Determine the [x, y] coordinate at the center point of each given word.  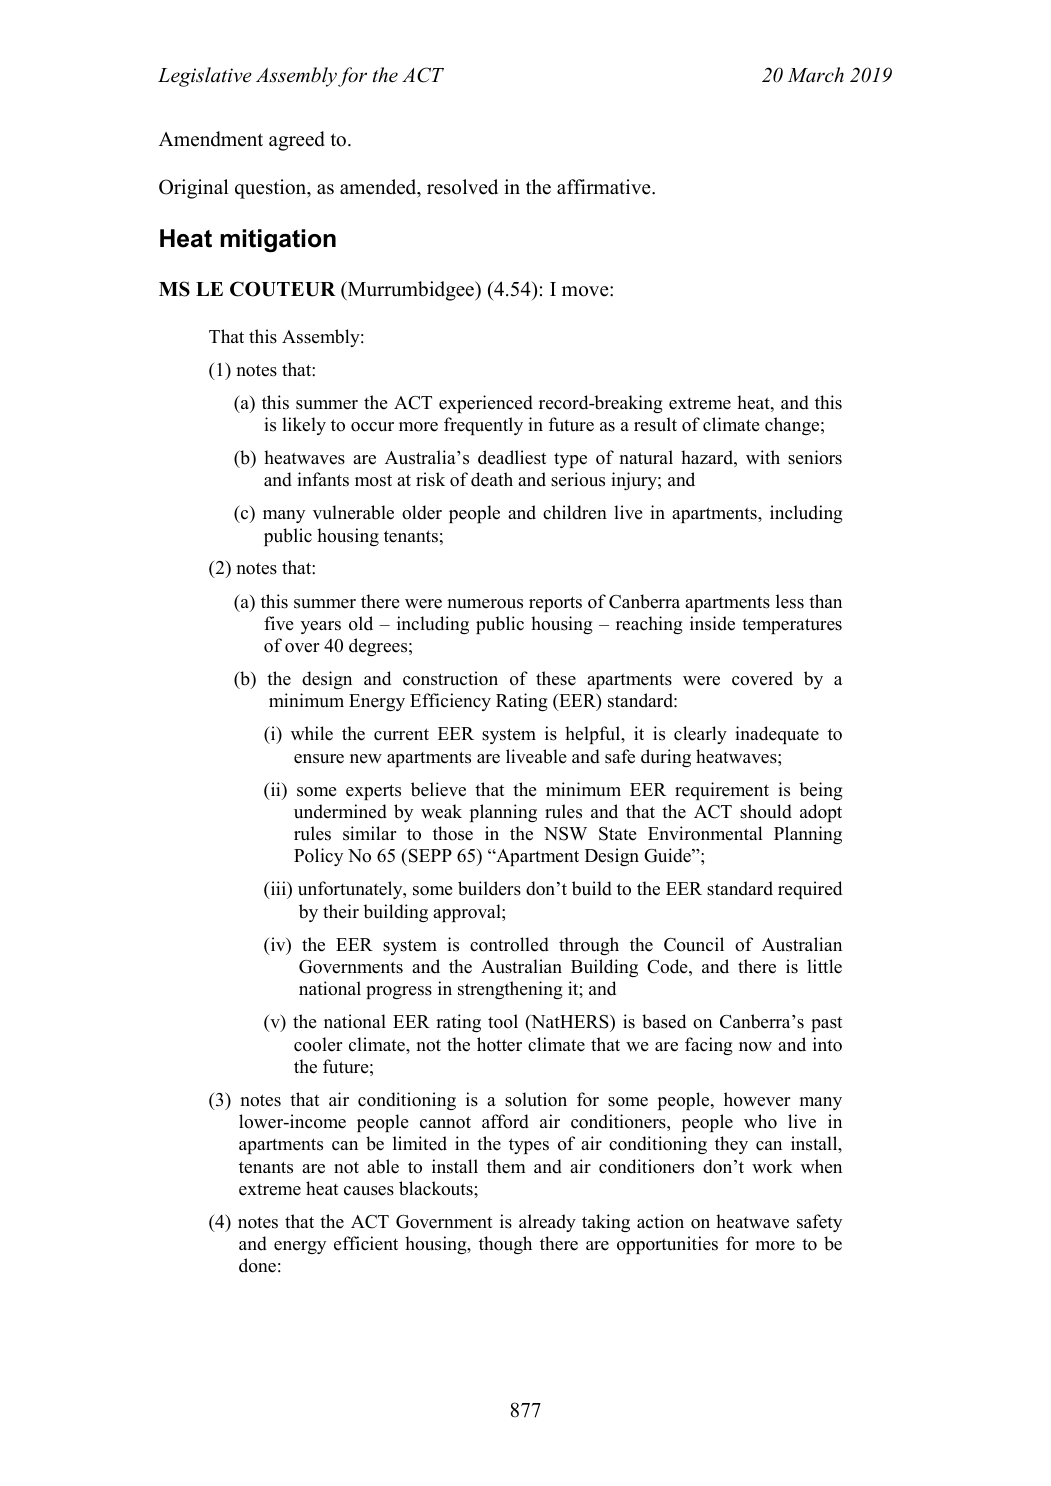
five [278, 623]
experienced [486, 404]
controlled [509, 944]
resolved [462, 187]
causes [369, 1191]
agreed [297, 141]
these [556, 678]
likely [304, 426]
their [341, 911]
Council [694, 944]
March [816, 75]
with [763, 457]
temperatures [792, 626]
